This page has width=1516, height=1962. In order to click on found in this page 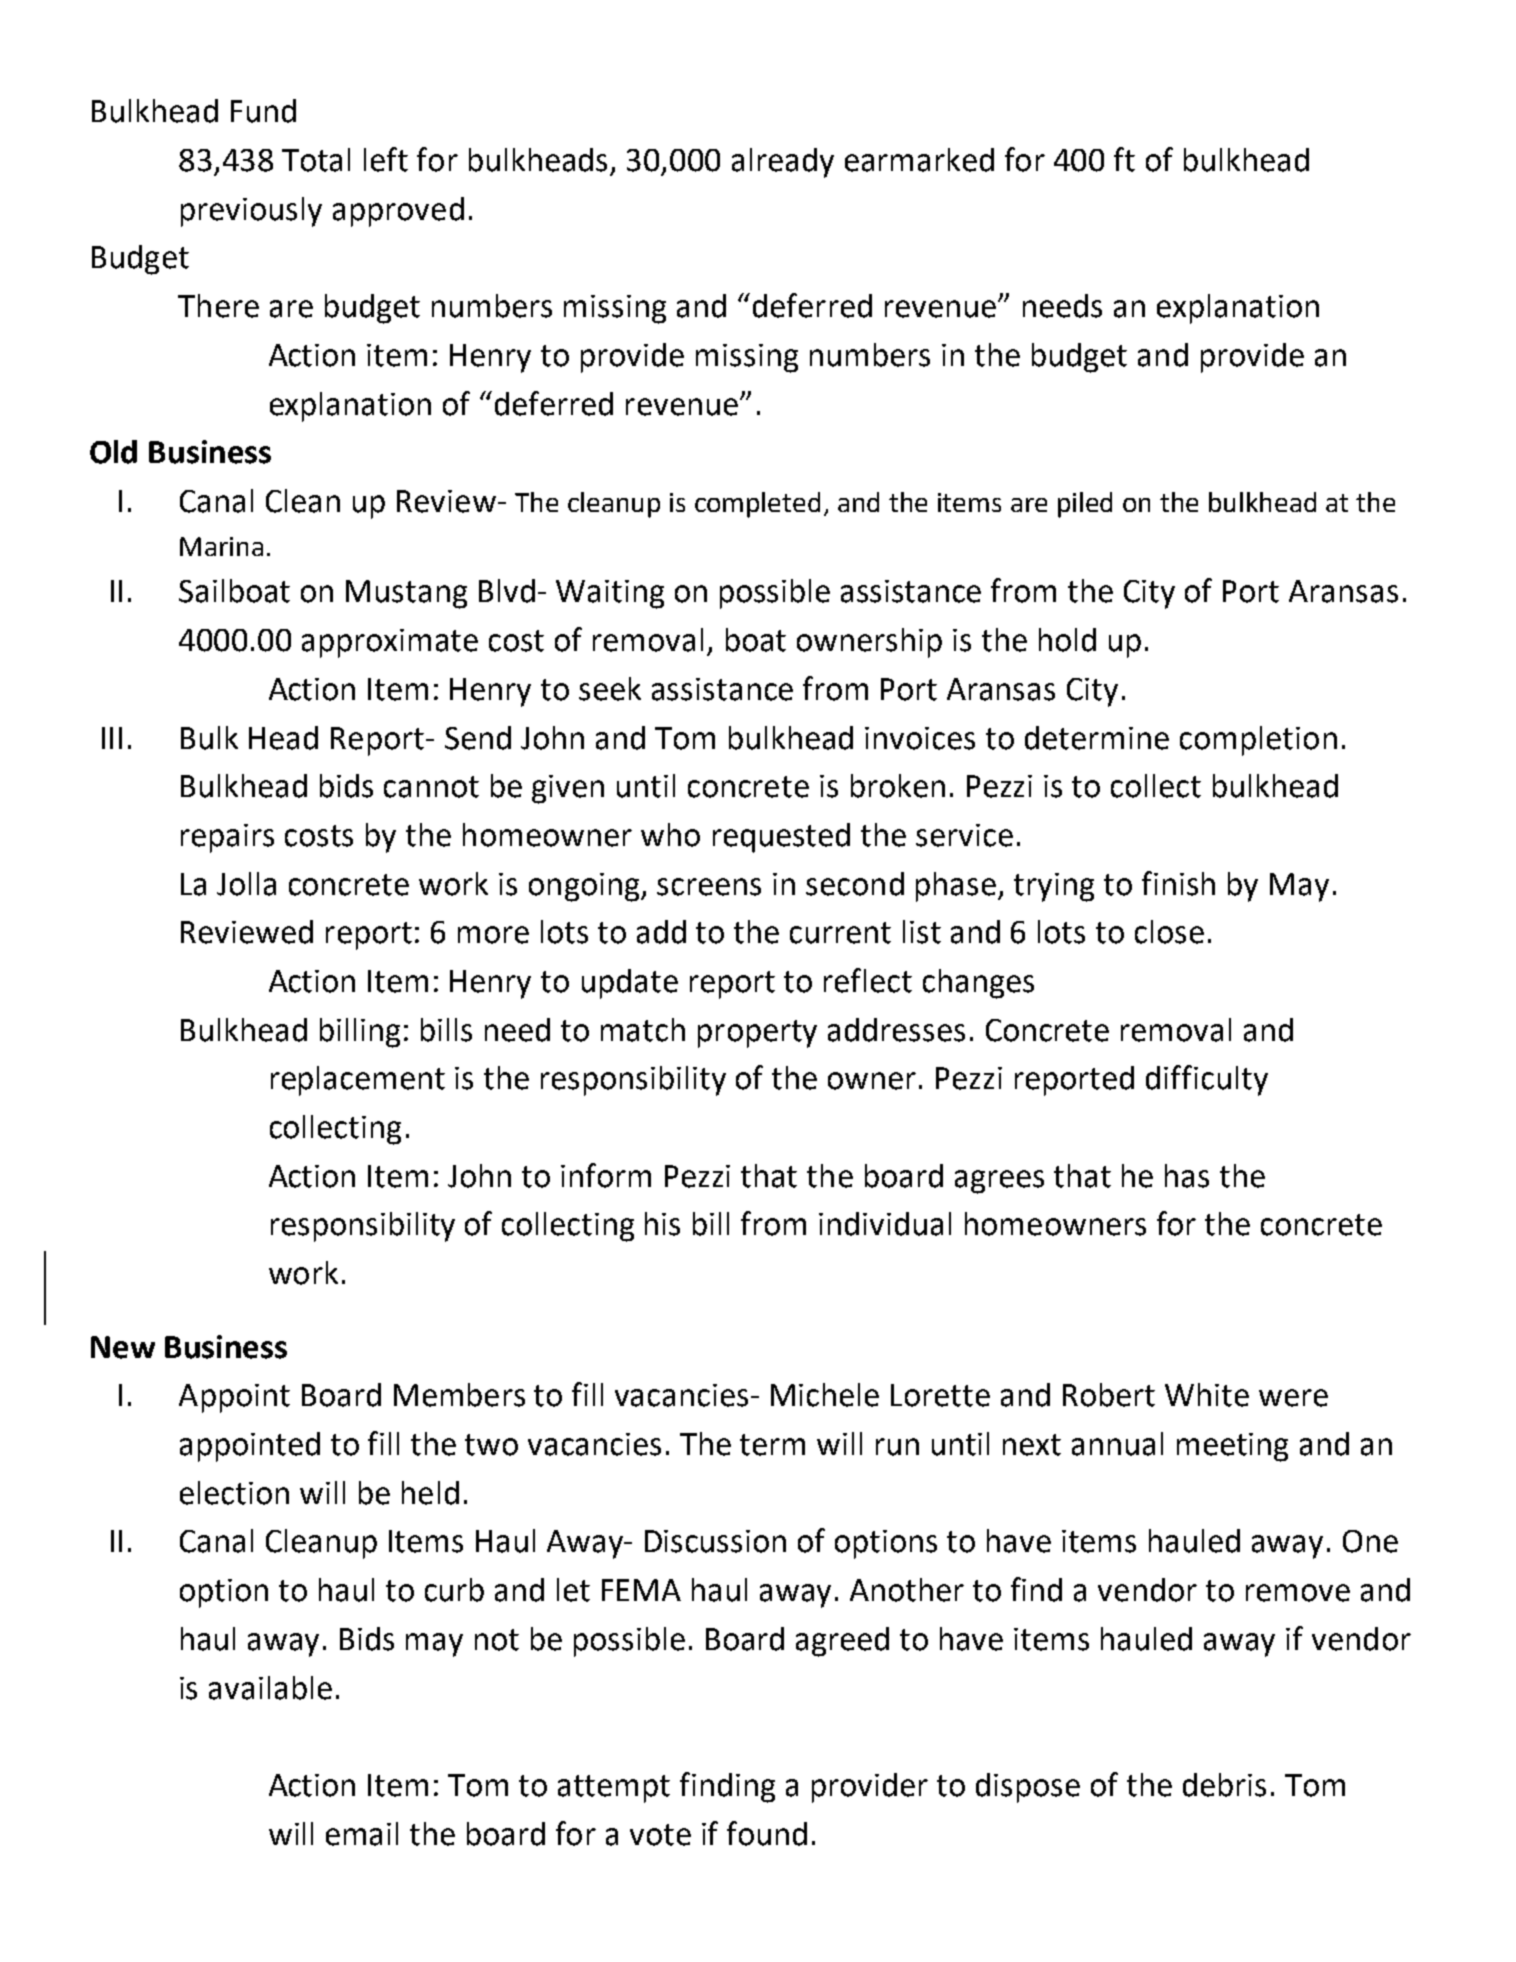, I will do `click(767, 1833)`.
